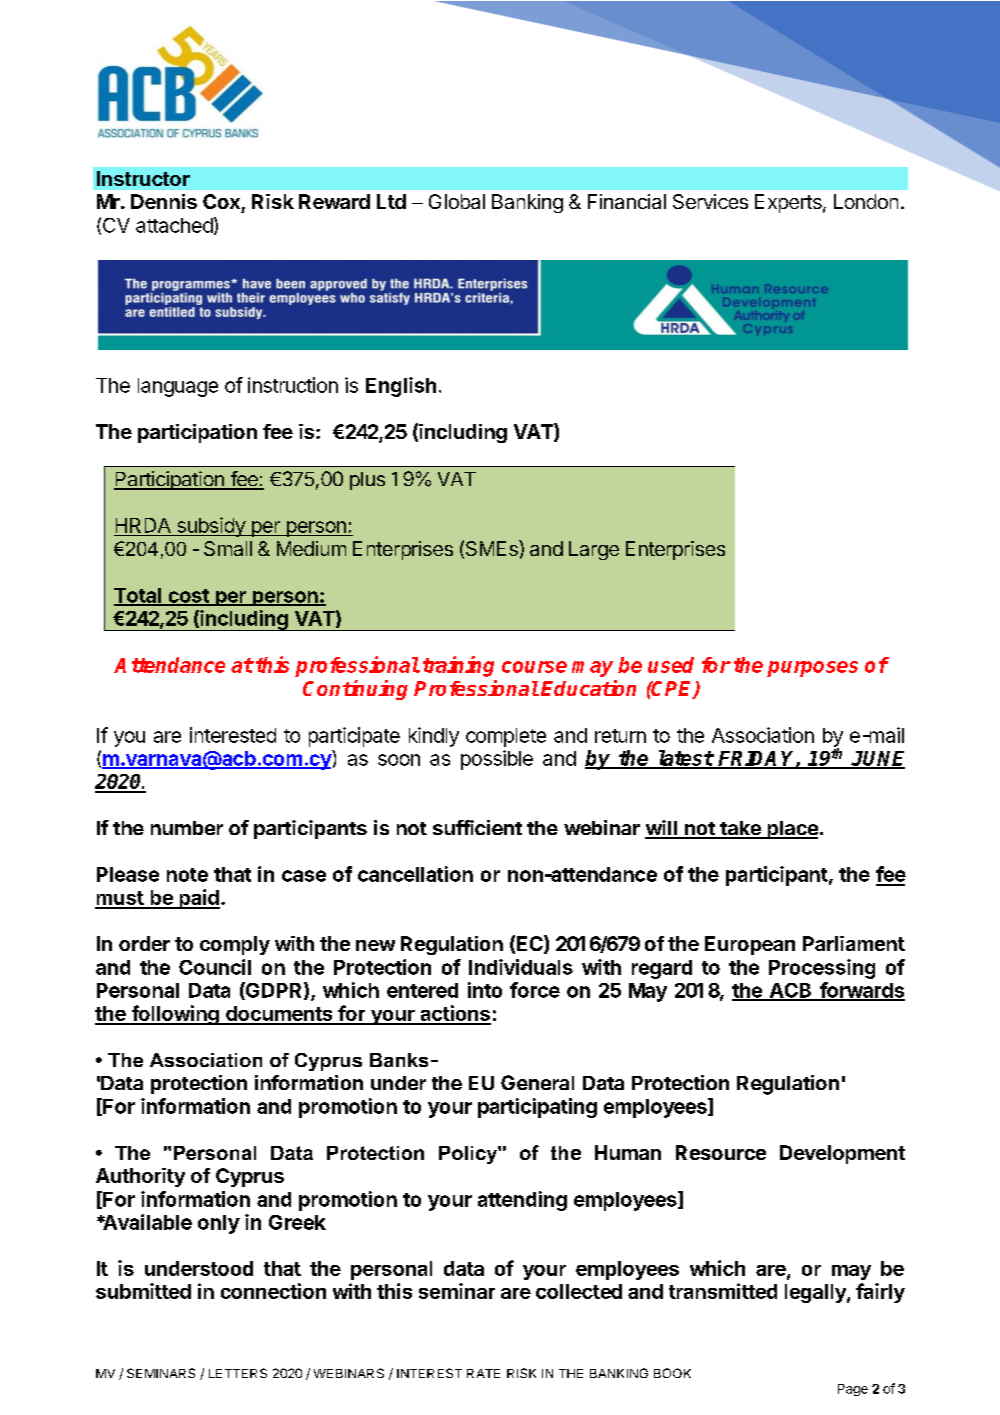 The height and width of the document is (1415, 1000). What do you see at coordinates (238, 1373) in the document?
I see `LETTERS` at bounding box center [238, 1373].
